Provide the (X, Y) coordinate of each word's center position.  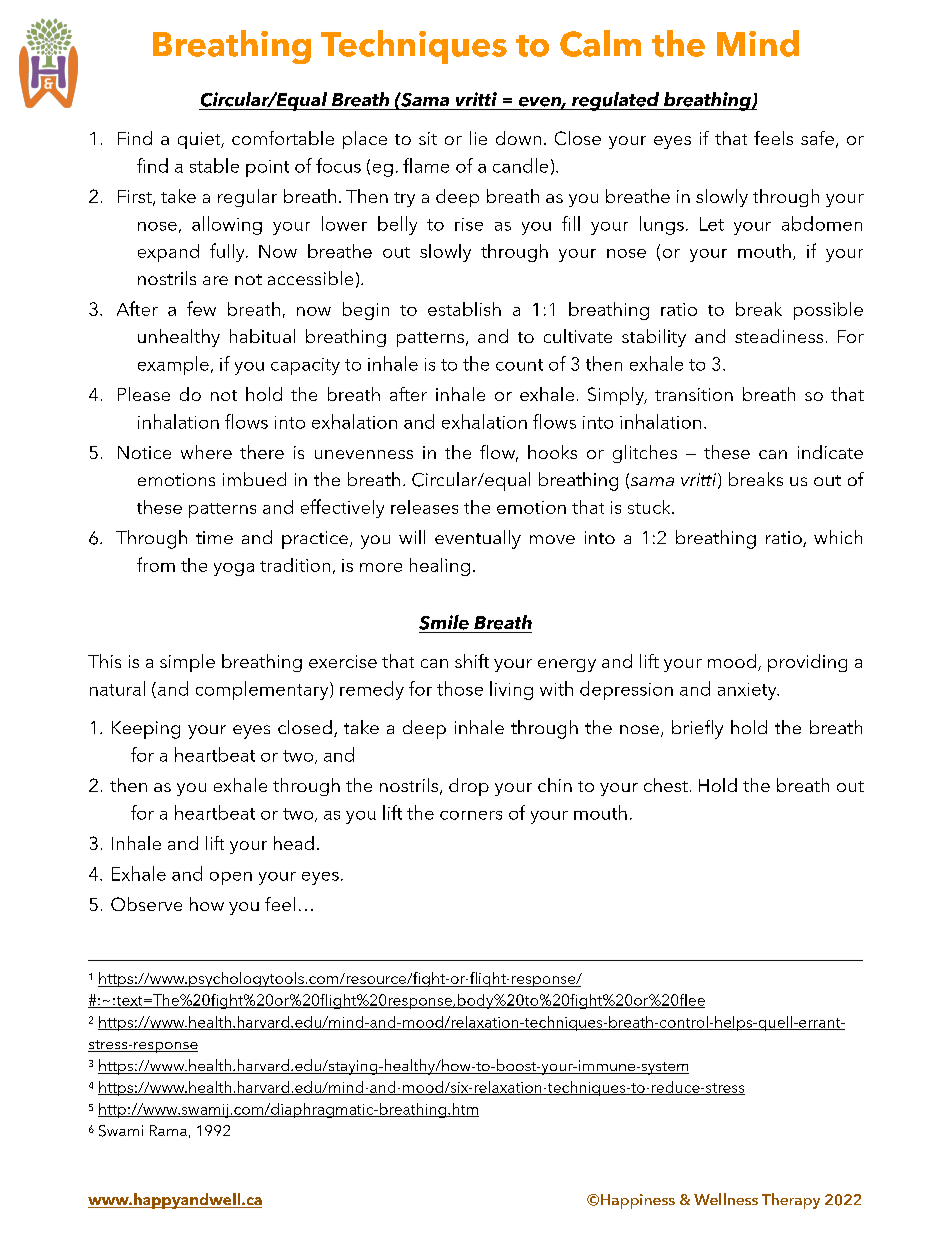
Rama (168, 1130)
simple (187, 663)
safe (817, 138)
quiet (200, 140)
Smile (444, 622)
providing (807, 663)
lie (478, 138)
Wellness (726, 1199)
